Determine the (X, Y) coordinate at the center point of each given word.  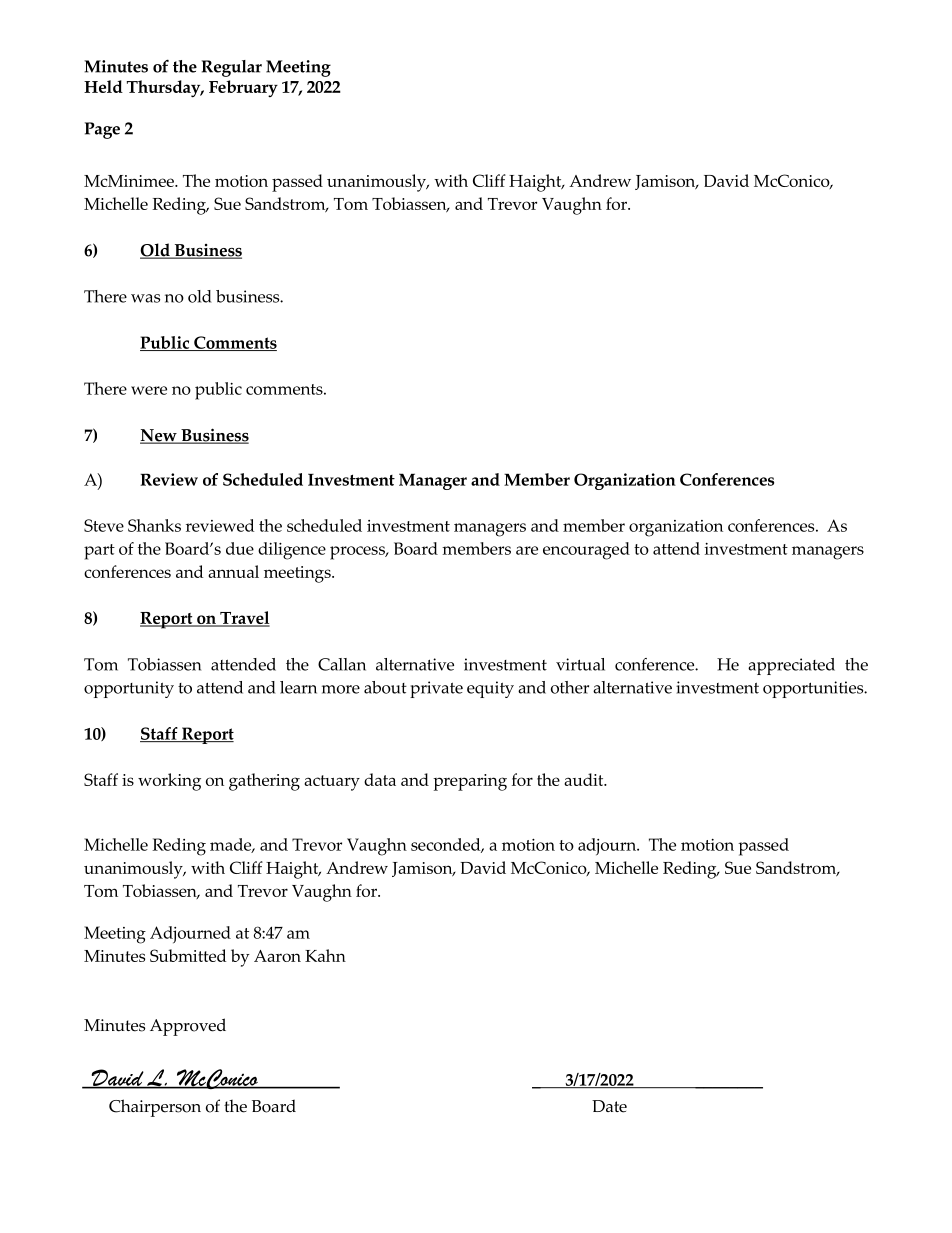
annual (233, 571)
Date (609, 1106)
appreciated (791, 666)
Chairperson (155, 1108)
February (243, 88)
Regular (232, 68)
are (527, 550)
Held (103, 86)
